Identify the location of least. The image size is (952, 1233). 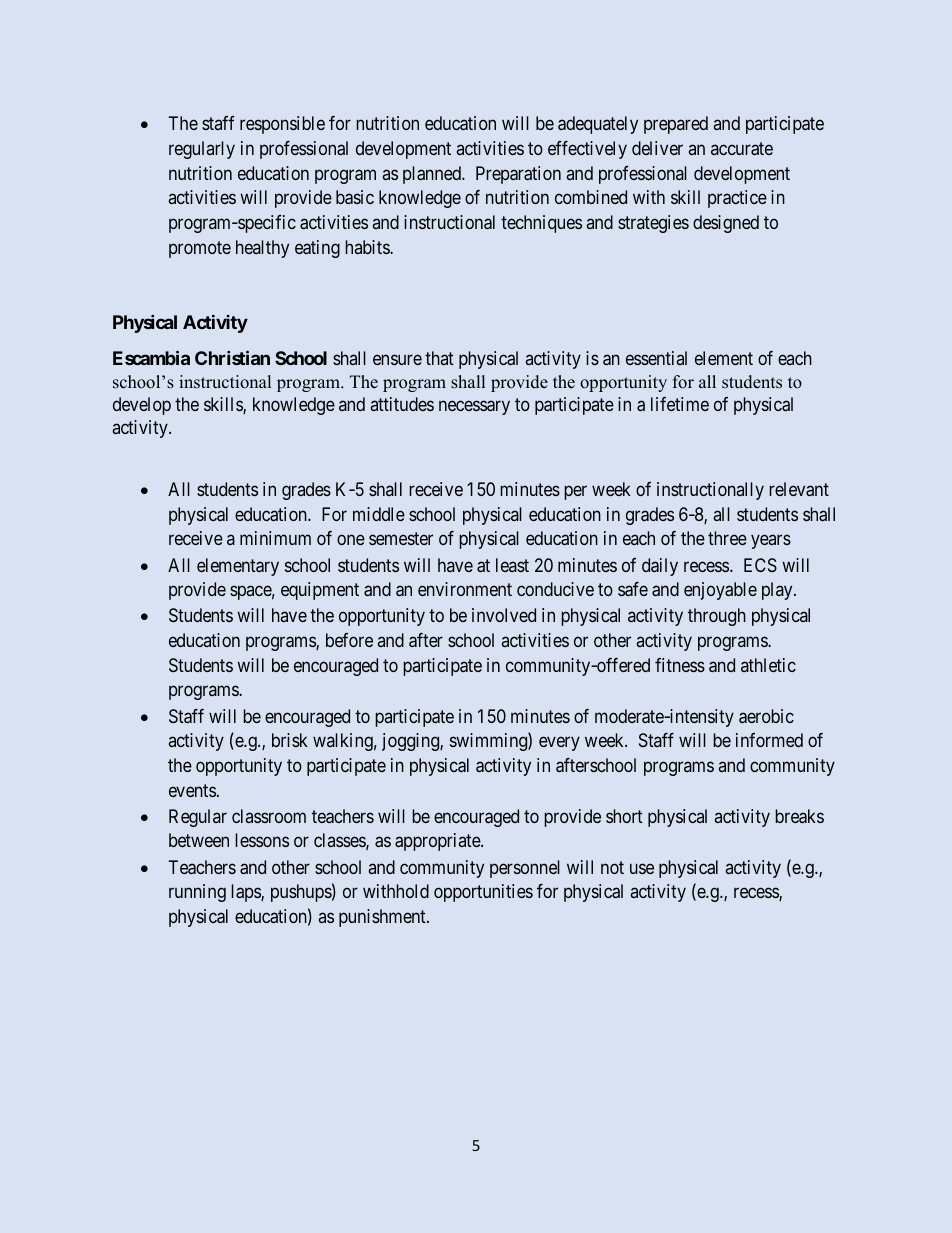
(512, 565).
